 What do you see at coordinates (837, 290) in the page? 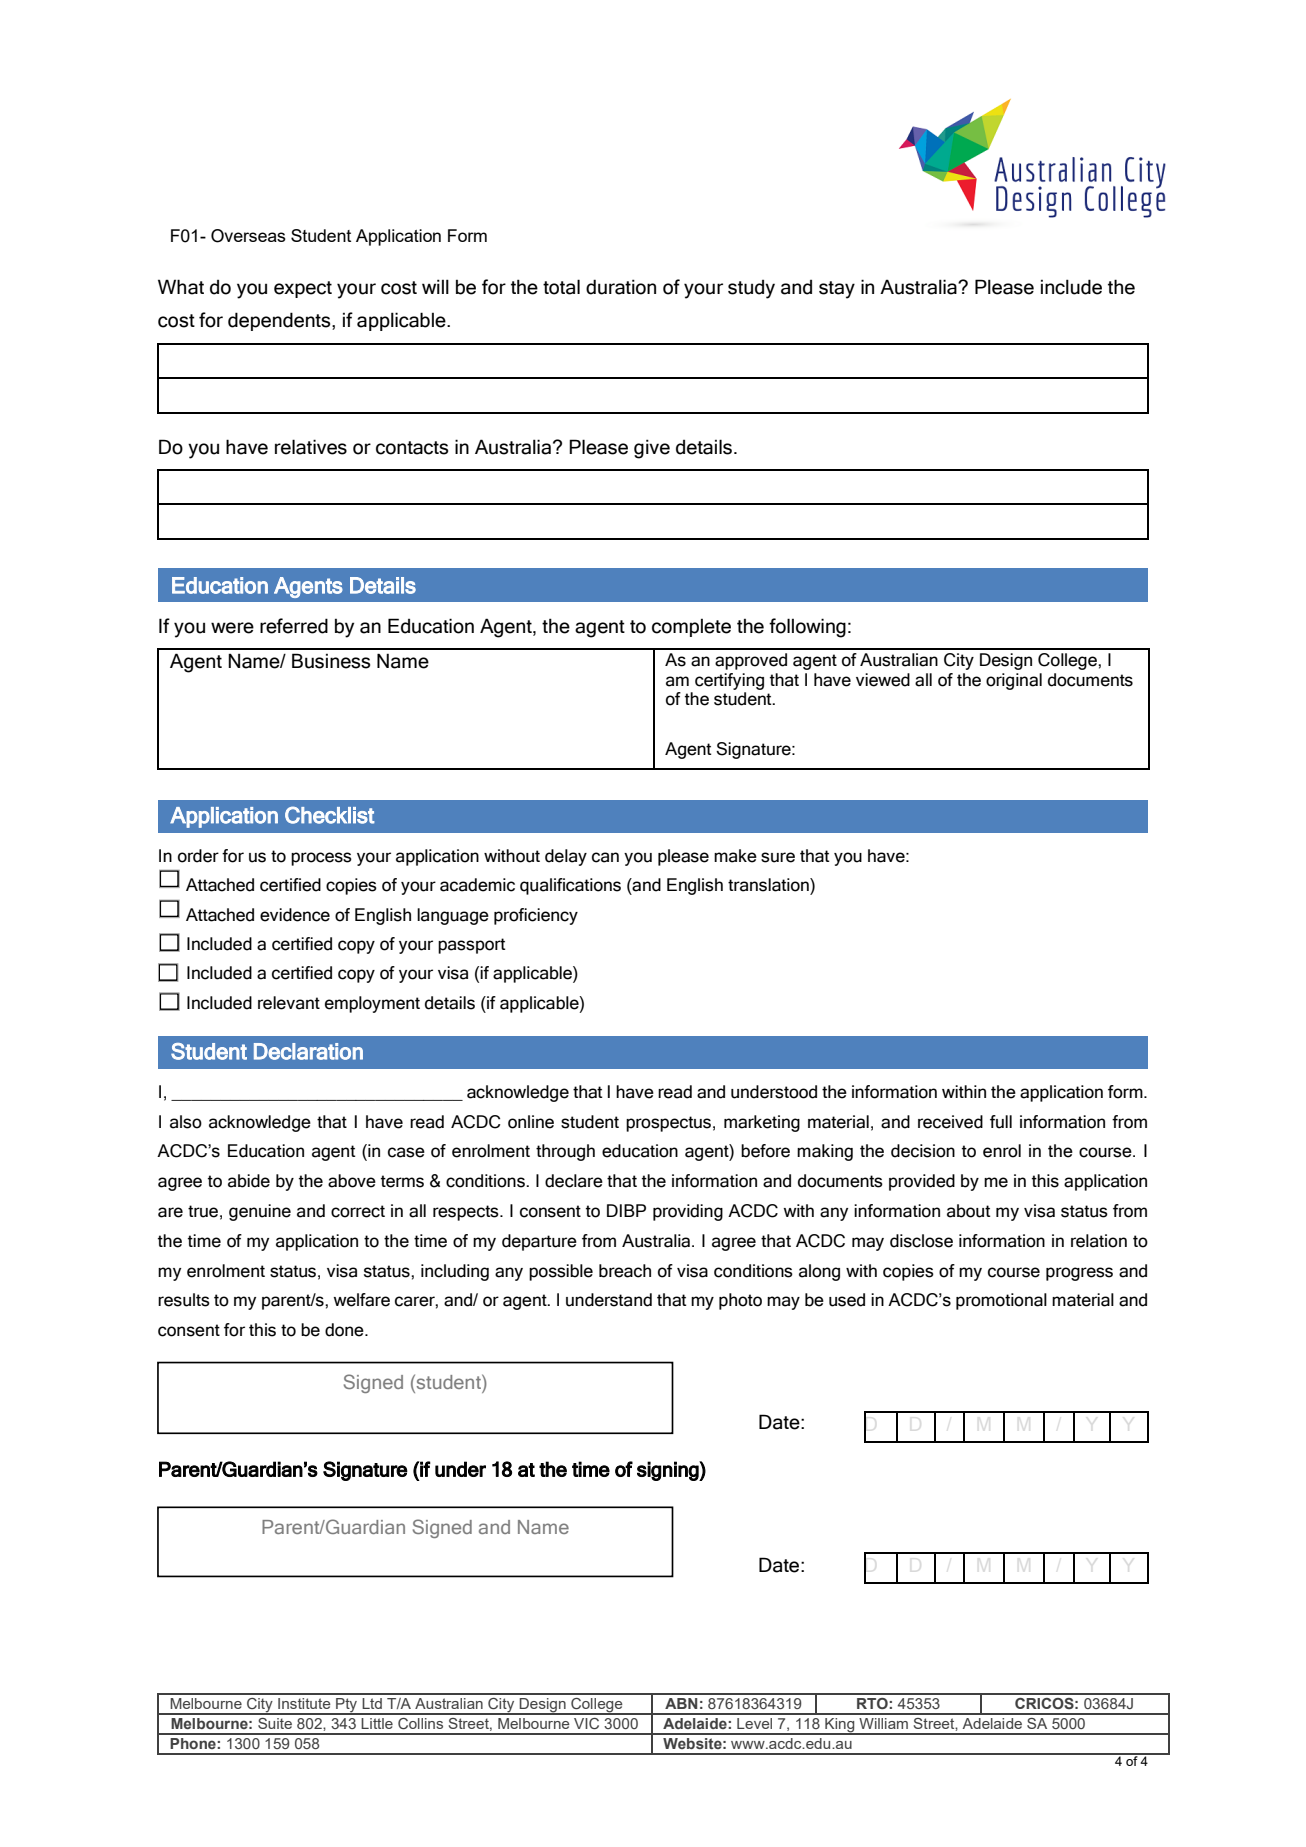
I see `stay` at bounding box center [837, 290].
